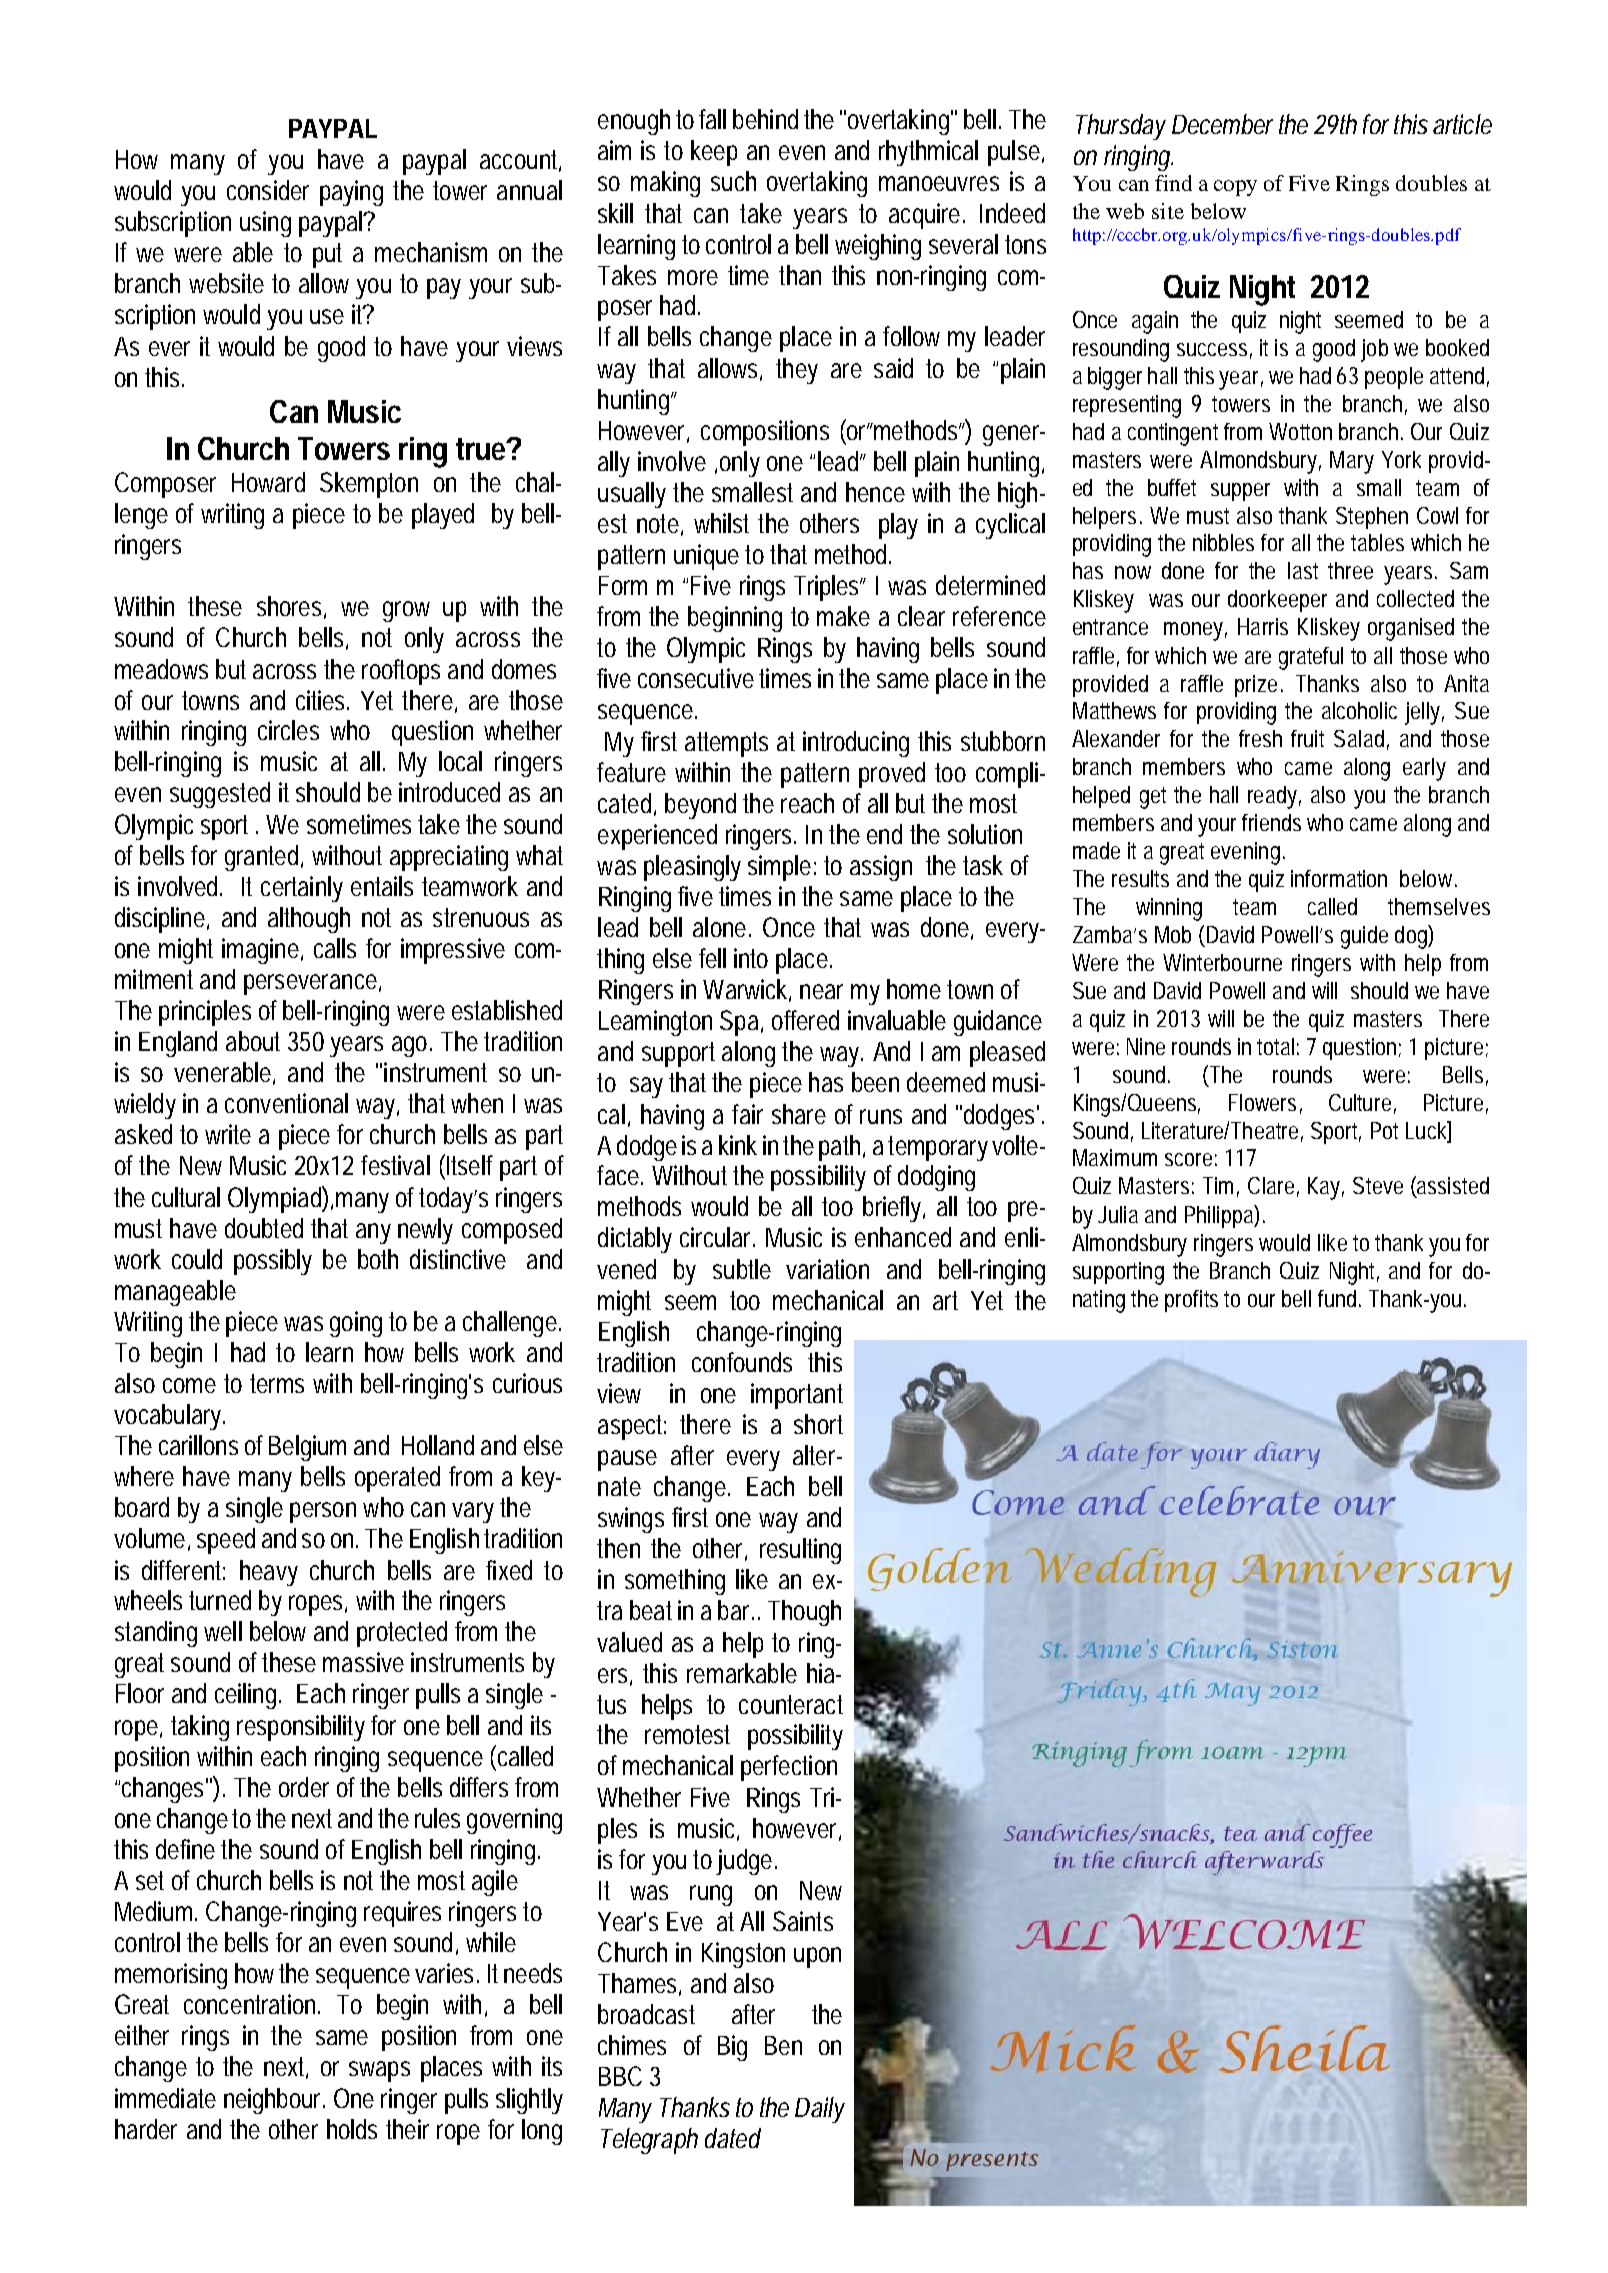 The width and height of the document is (1608, 2273). Describe the element at coordinates (274, 2101) in the document. I see `neighbour` at that location.
